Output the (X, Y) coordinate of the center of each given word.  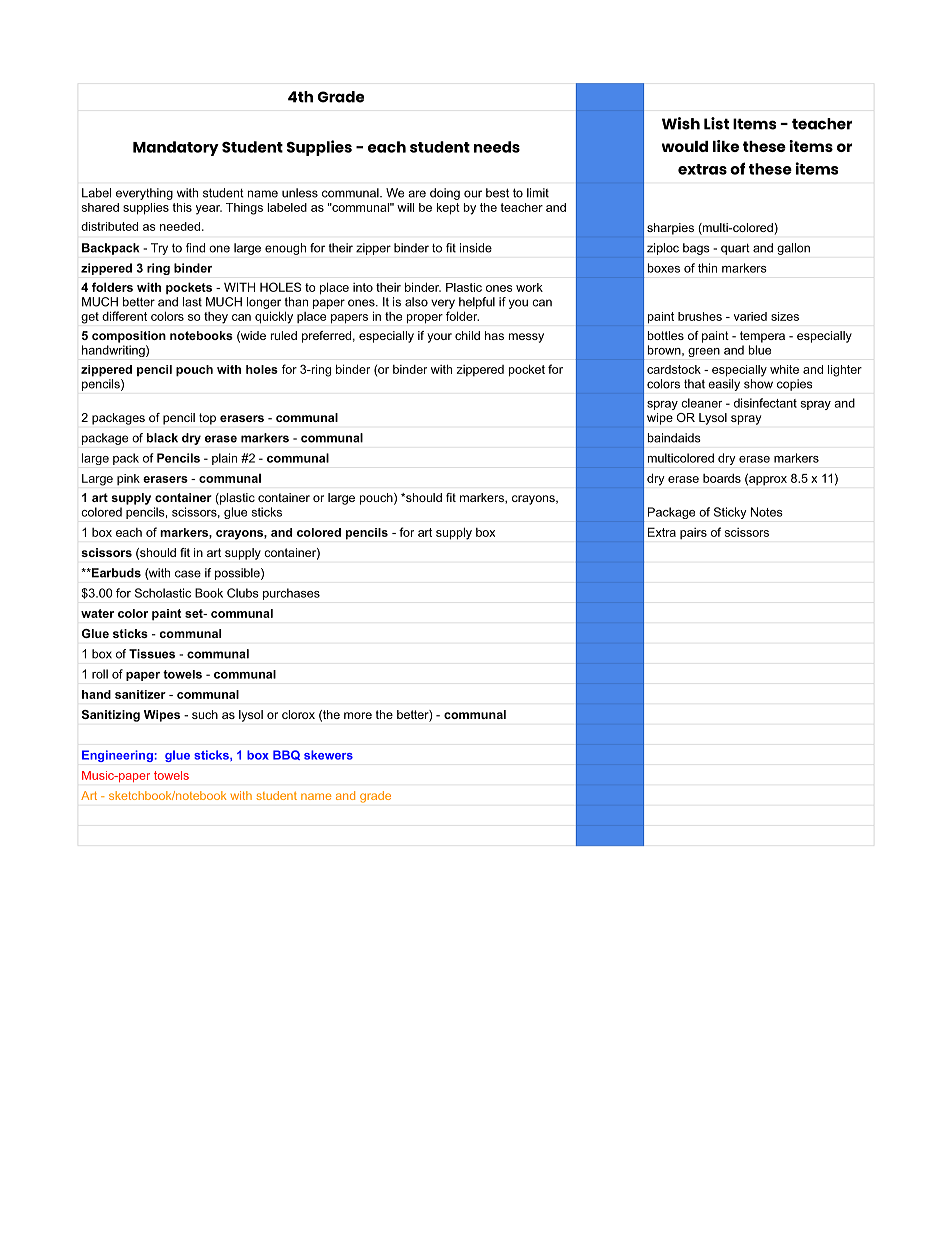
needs (497, 147)
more (358, 715)
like (726, 146)
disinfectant (765, 403)
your (439, 338)
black (162, 438)
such (205, 714)
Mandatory (176, 148)
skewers (328, 755)
